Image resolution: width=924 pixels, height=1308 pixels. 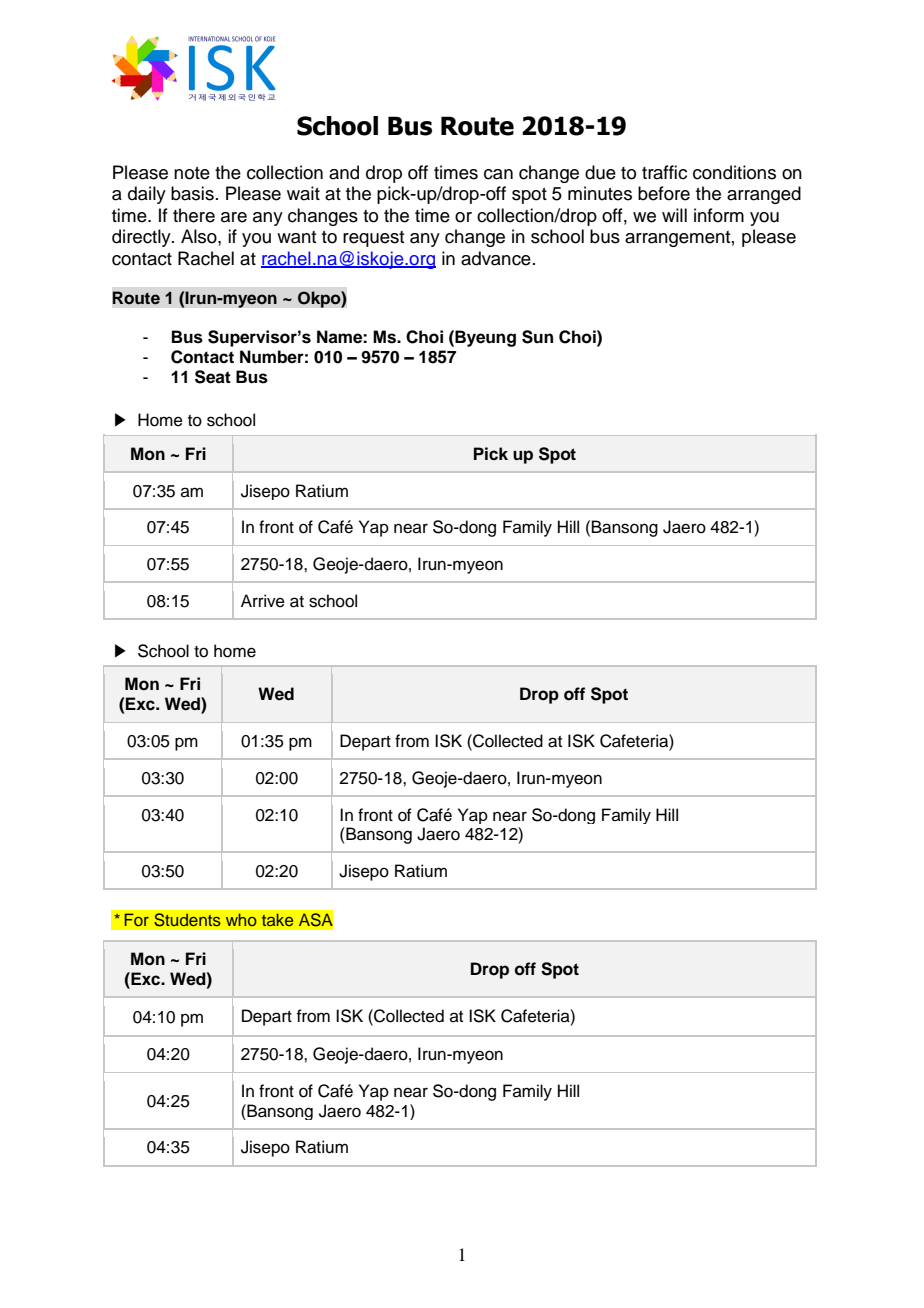 I want to click on basis, so click(x=192, y=193).
